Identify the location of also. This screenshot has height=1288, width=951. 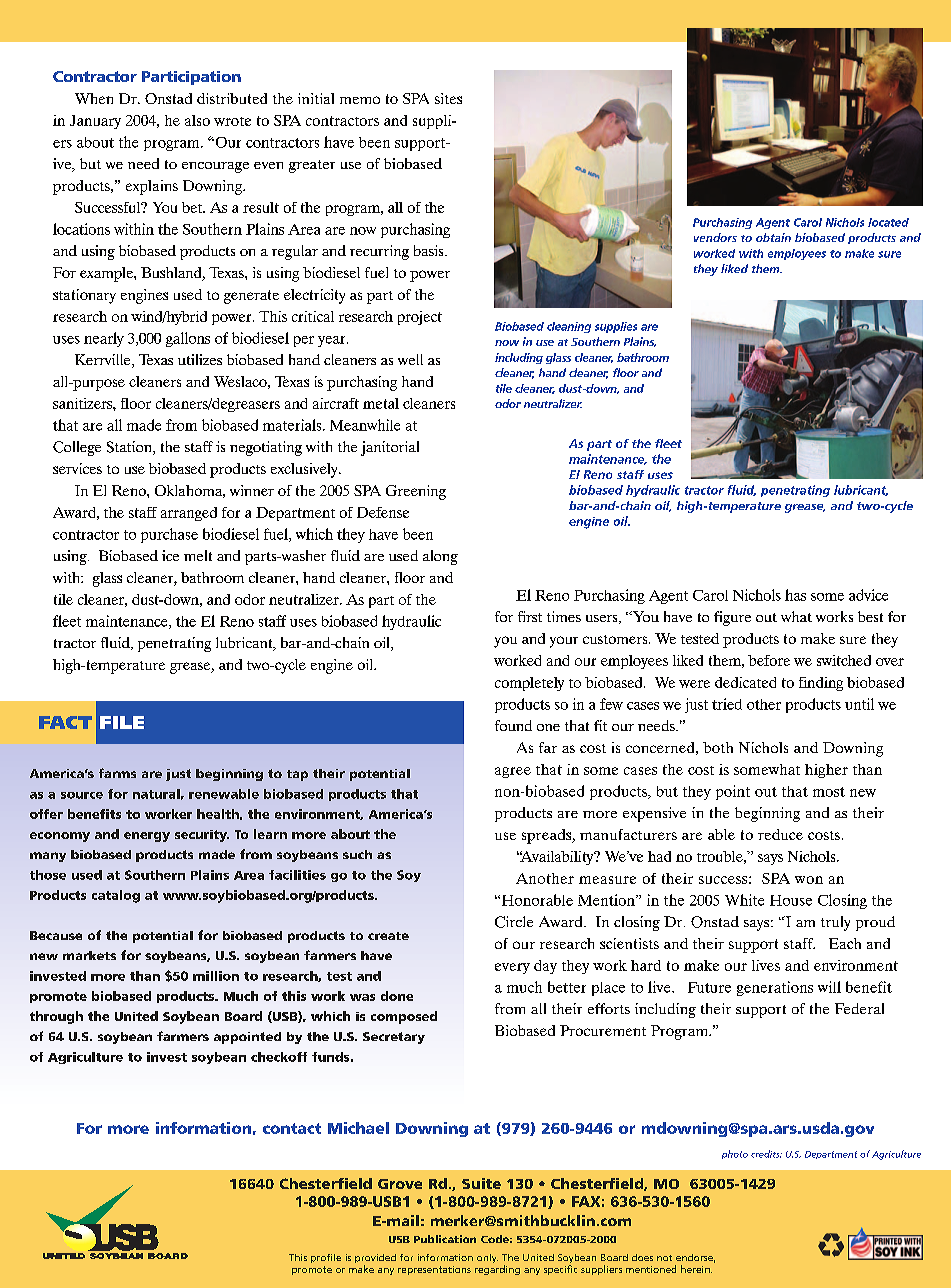
(197, 120).
